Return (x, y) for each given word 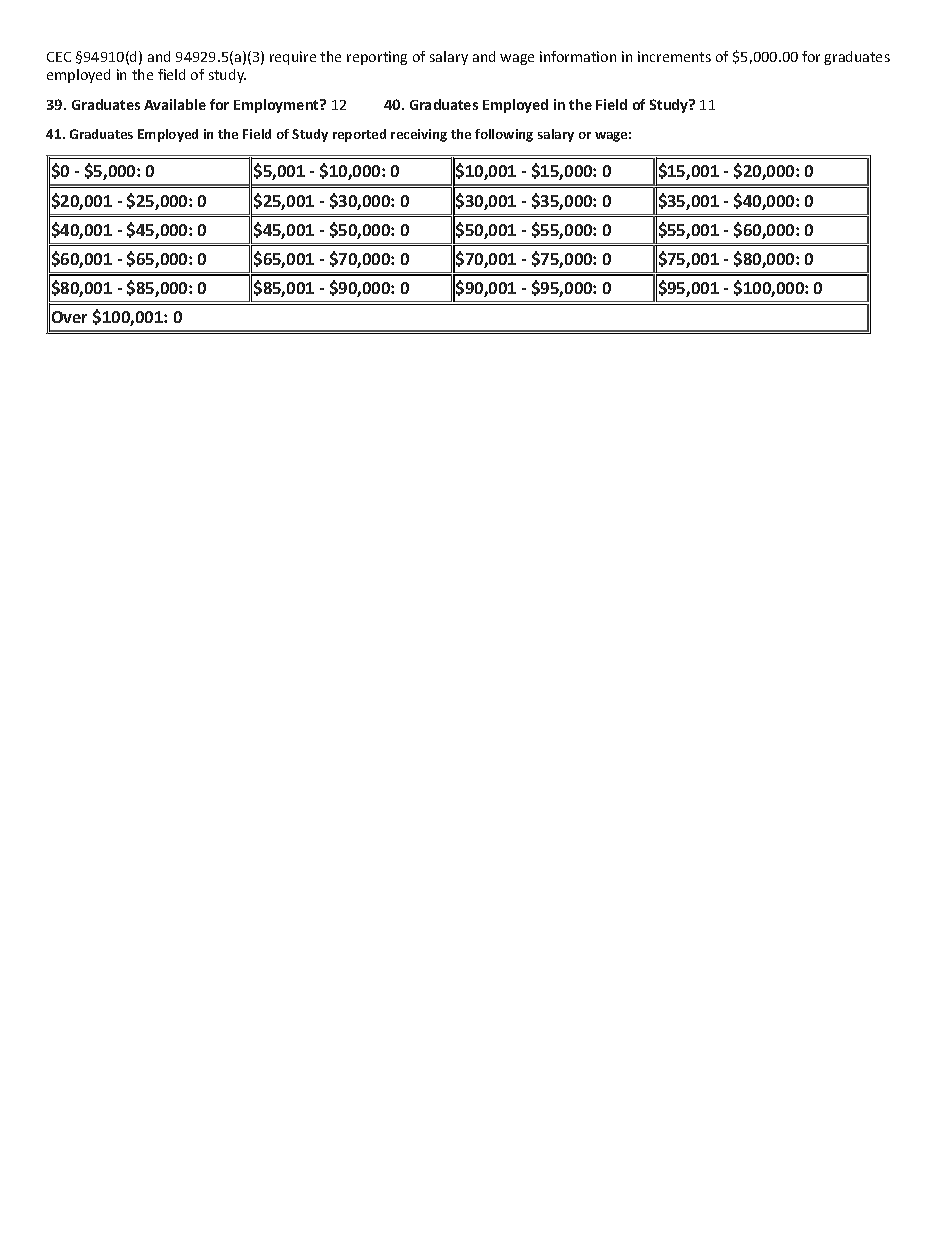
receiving (419, 135)
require (293, 58)
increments (674, 56)
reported (359, 135)
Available (175, 104)
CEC (59, 57)
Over (69, 317)
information (578, 56)
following (504, 135)
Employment (277, 106)
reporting (377, 58)
